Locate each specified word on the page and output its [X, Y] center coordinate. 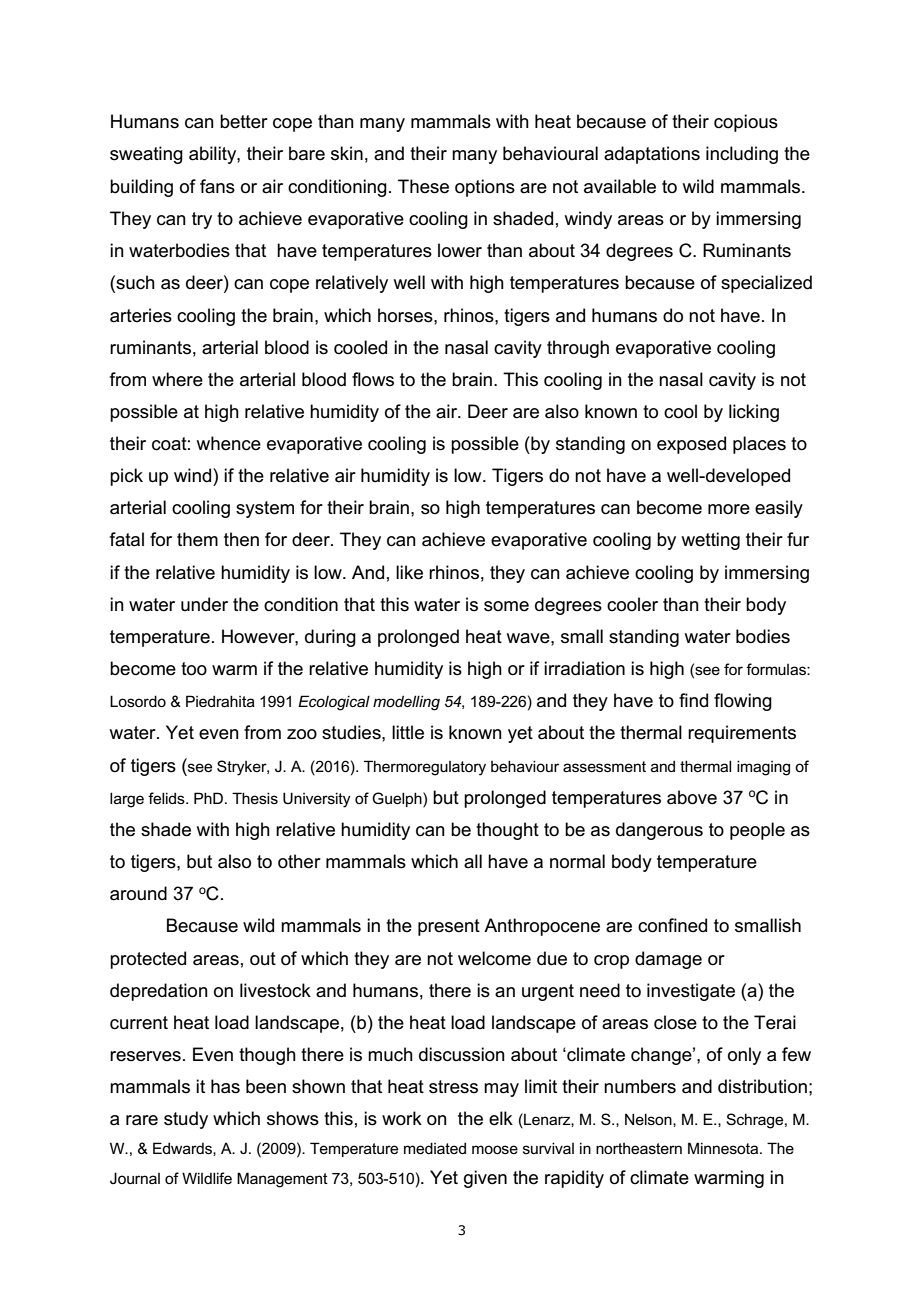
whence [229, 443]
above [692, 797]
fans [217, 186]
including [742, 155]
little [408, 732]
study [186, 1120]
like [409, 572]
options [485, 188]
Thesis [255, 798]
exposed [691, 445]
